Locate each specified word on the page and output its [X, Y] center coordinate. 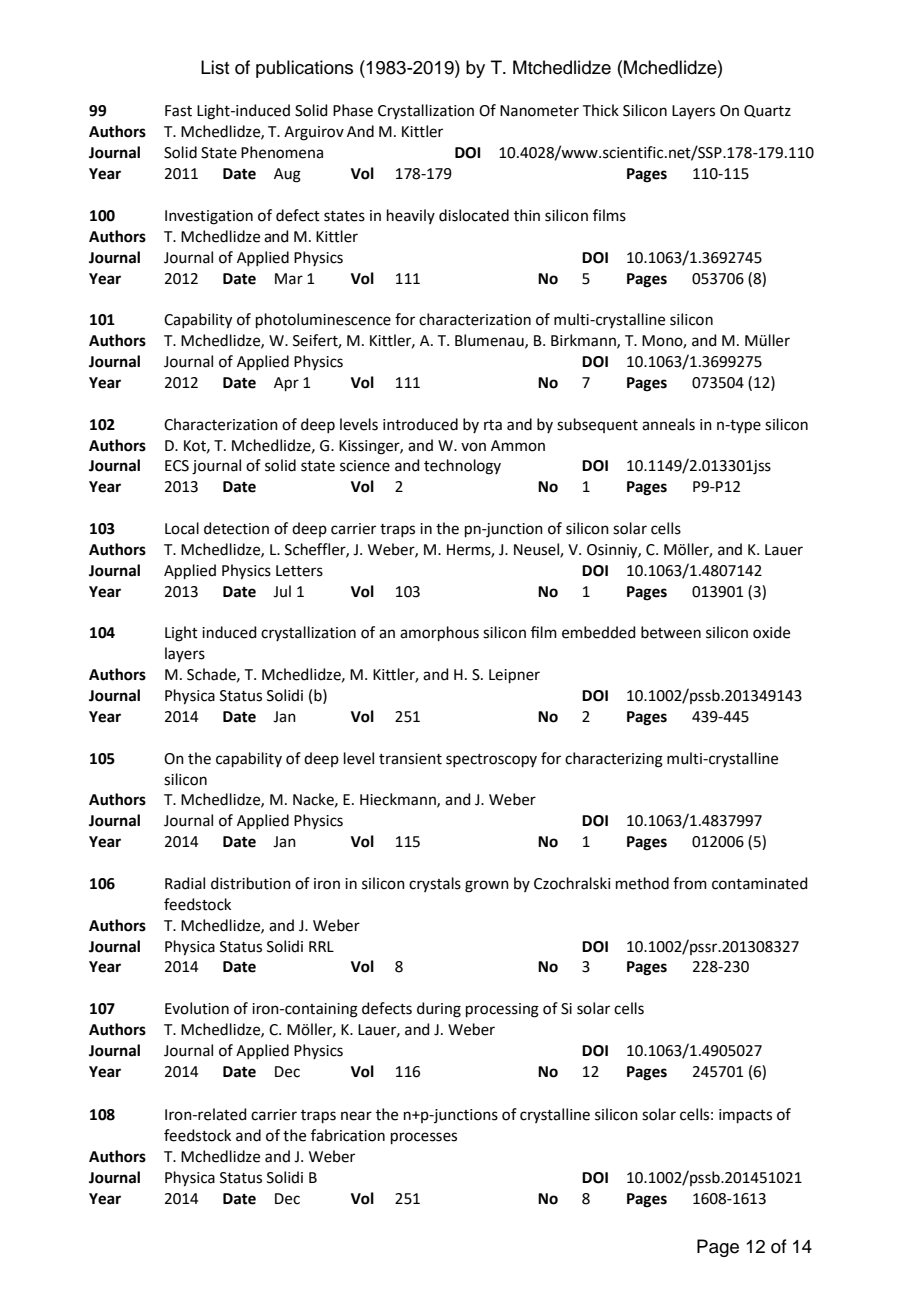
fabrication [348, 1135]
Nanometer [539, 111]
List [215, 67]
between [671, 632]
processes [424, 1138]
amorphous [439, 633]
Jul [282, 591]
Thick [601, 110]
